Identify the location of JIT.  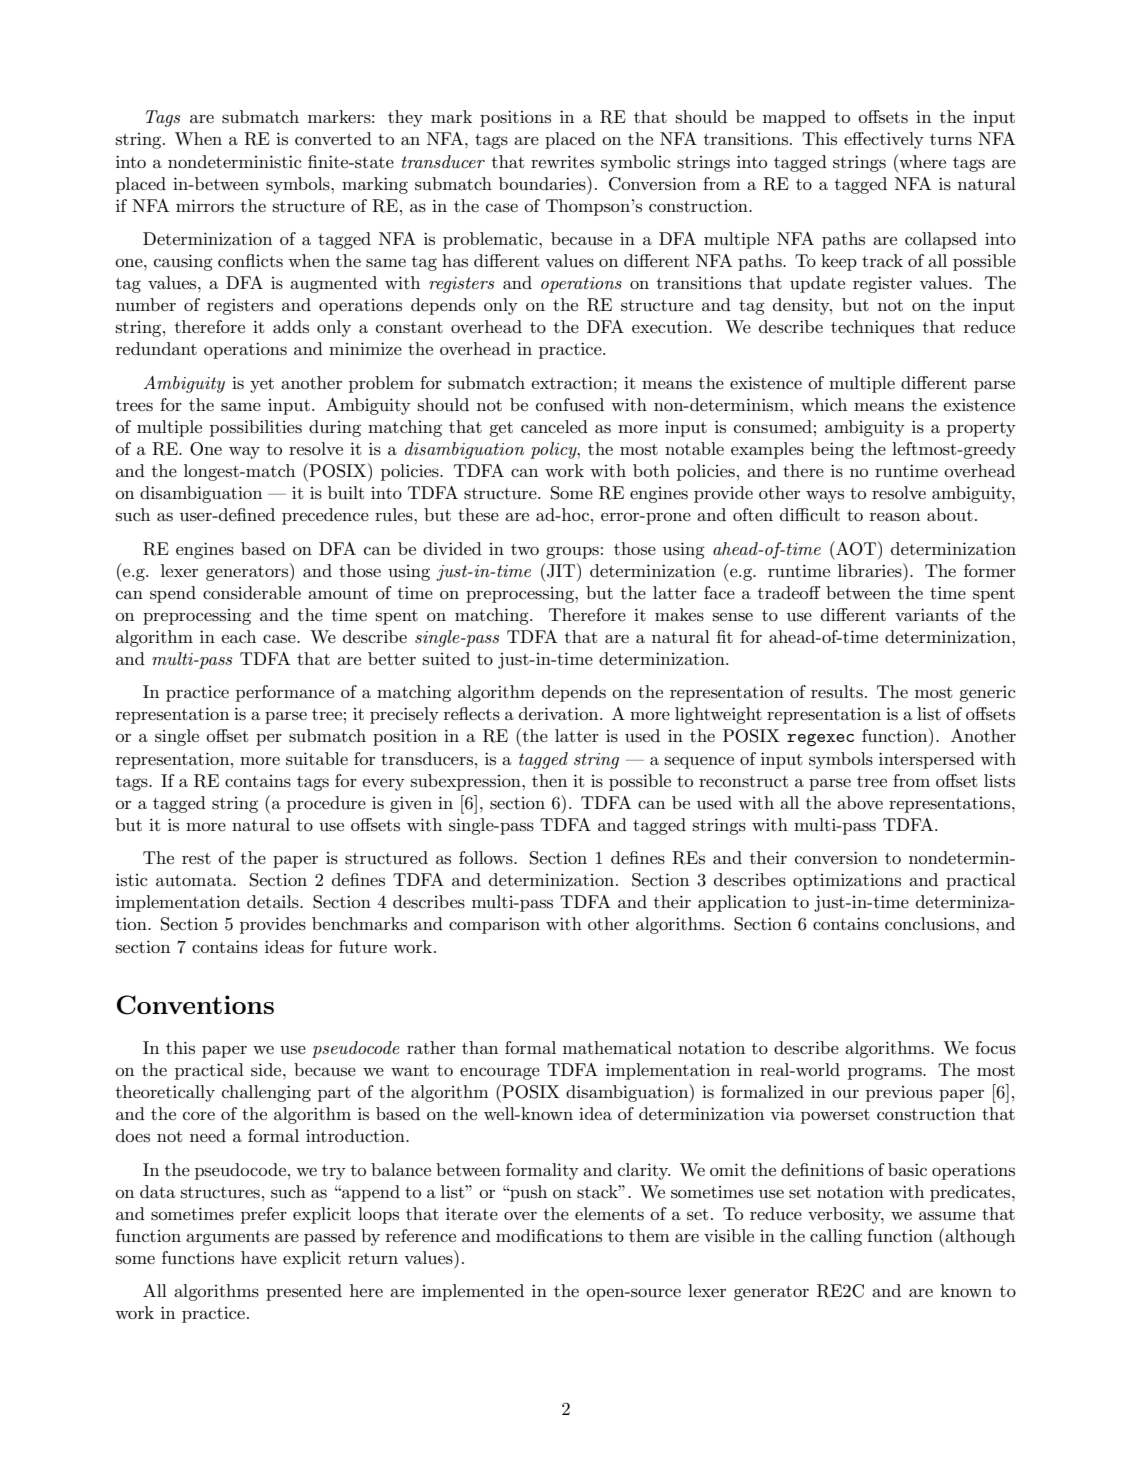
(561, 570).
